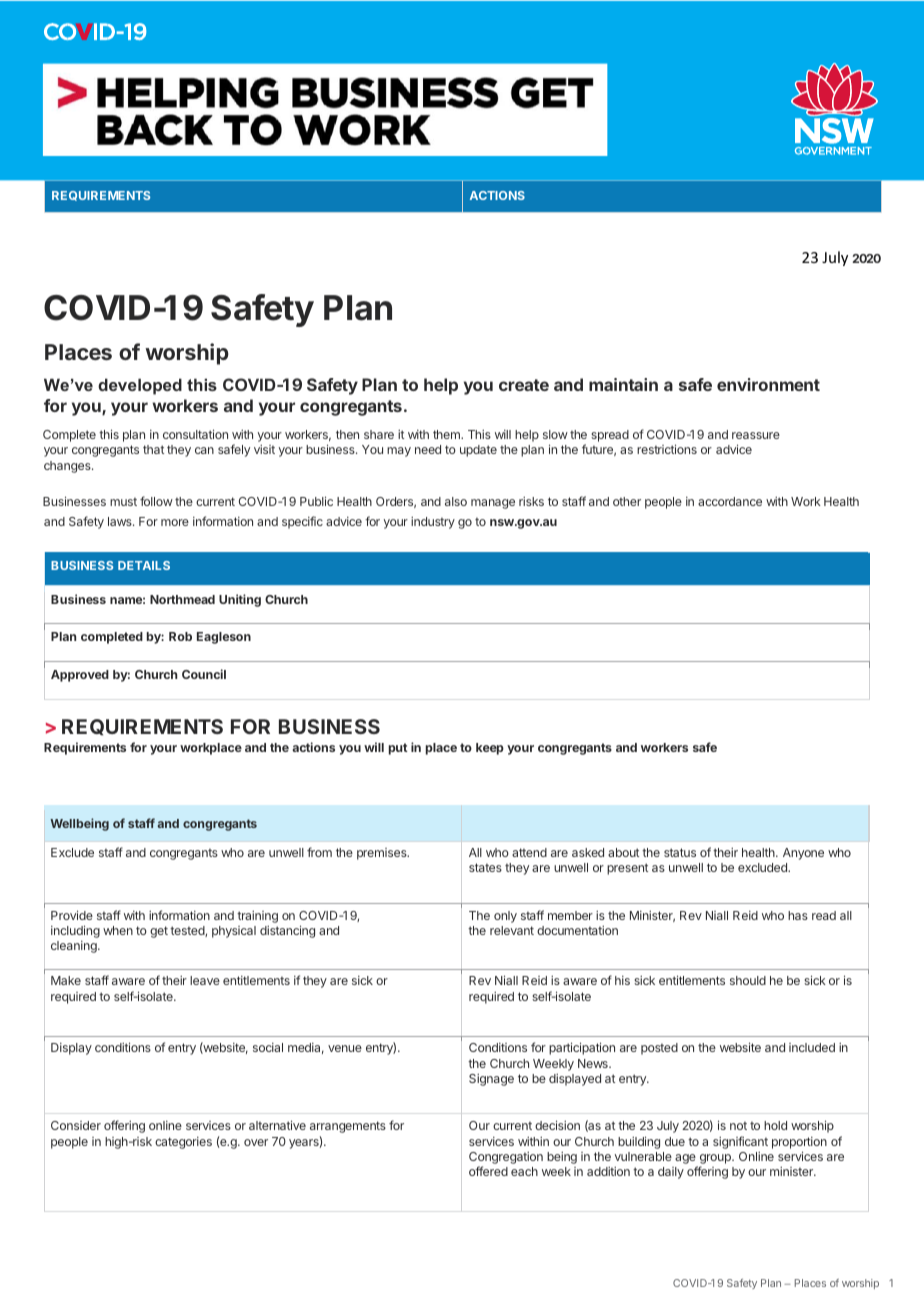 Image resolution: width=924 pixels, height=1308 pixels. What do you see at coordinates (730, 501) in the screenshot?
I see `accordance` at bounding box center [730, 501].
